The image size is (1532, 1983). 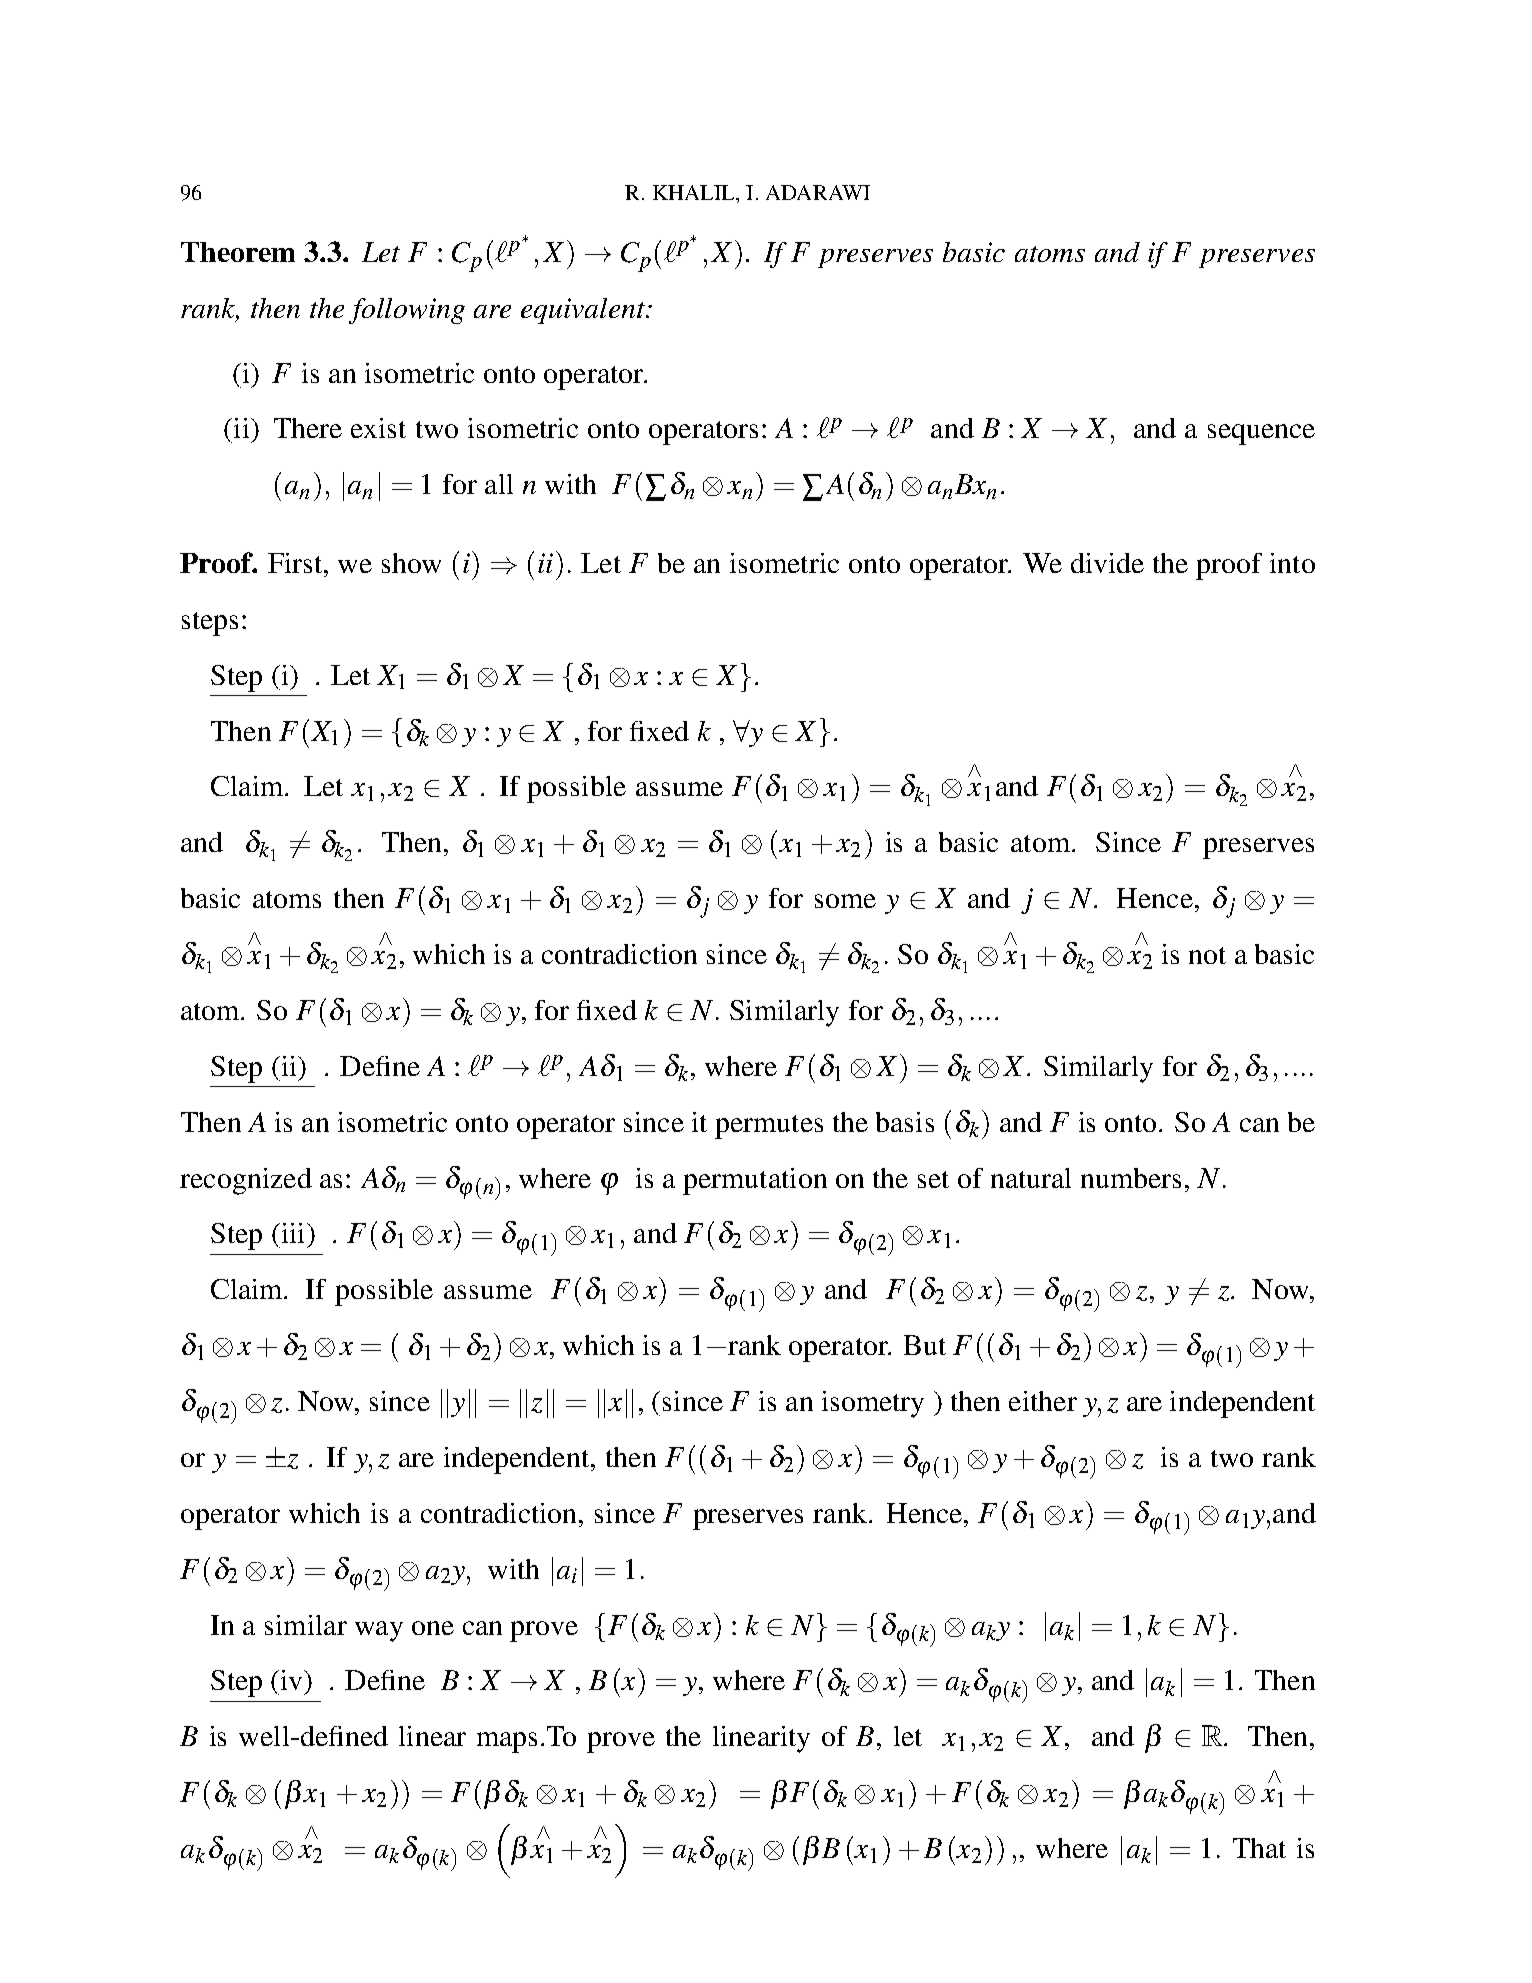 What do you see at coordinates (695, 192) in the screenshot?
I see `KHALIL` at bounding box center [695, 192].
